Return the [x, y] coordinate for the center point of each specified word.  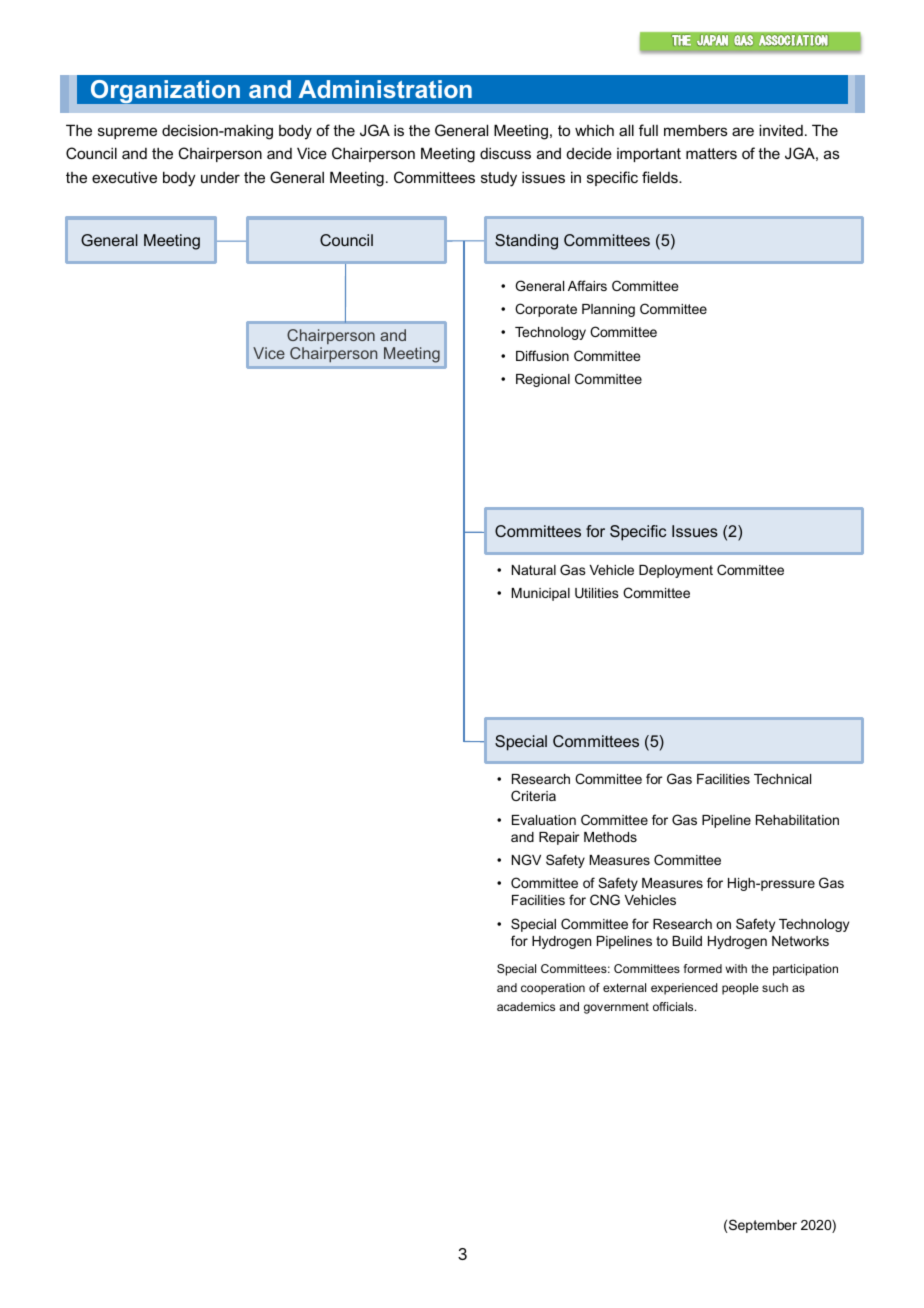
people [740, 989]
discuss [505, 153]
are [743, 131]
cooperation [553, 989]
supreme [127, 133]
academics [526, 1006]
